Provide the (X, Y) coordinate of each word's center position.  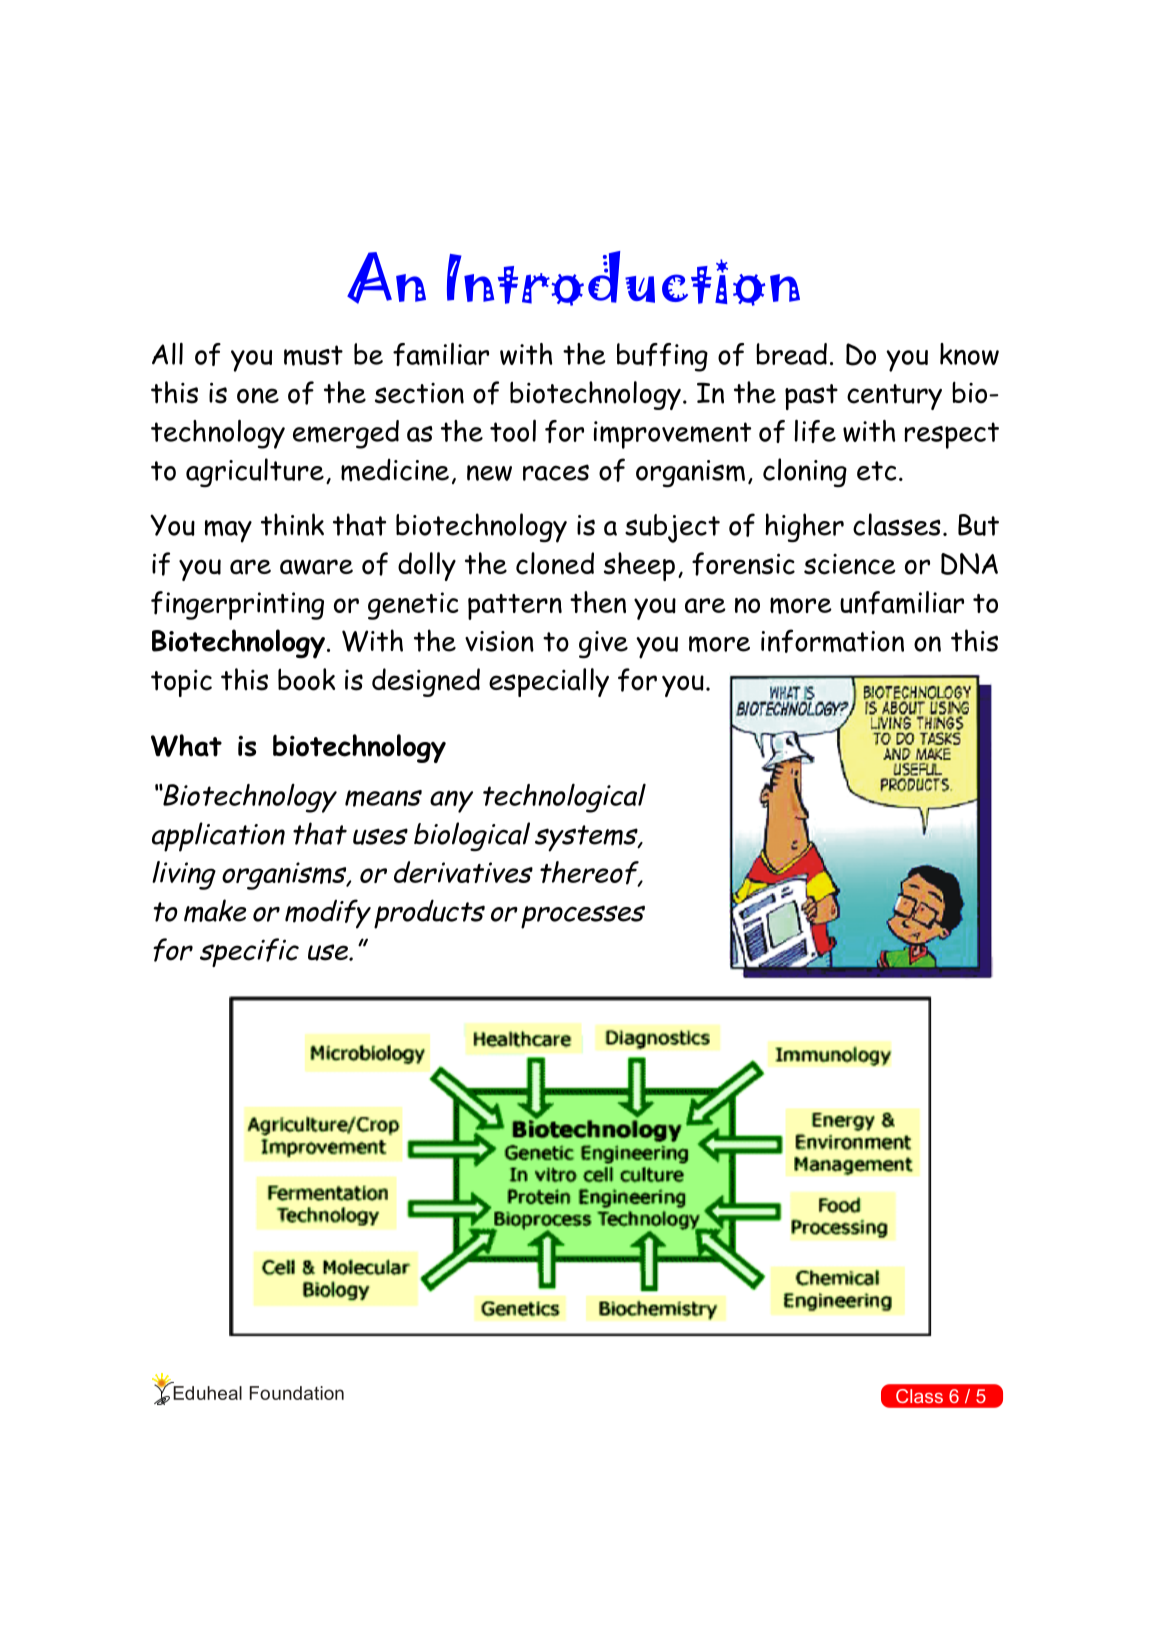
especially (549, 682)
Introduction (623, 278)
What (186, 745)
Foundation (297, 1393)
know (969, 354)
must (313, 355)
